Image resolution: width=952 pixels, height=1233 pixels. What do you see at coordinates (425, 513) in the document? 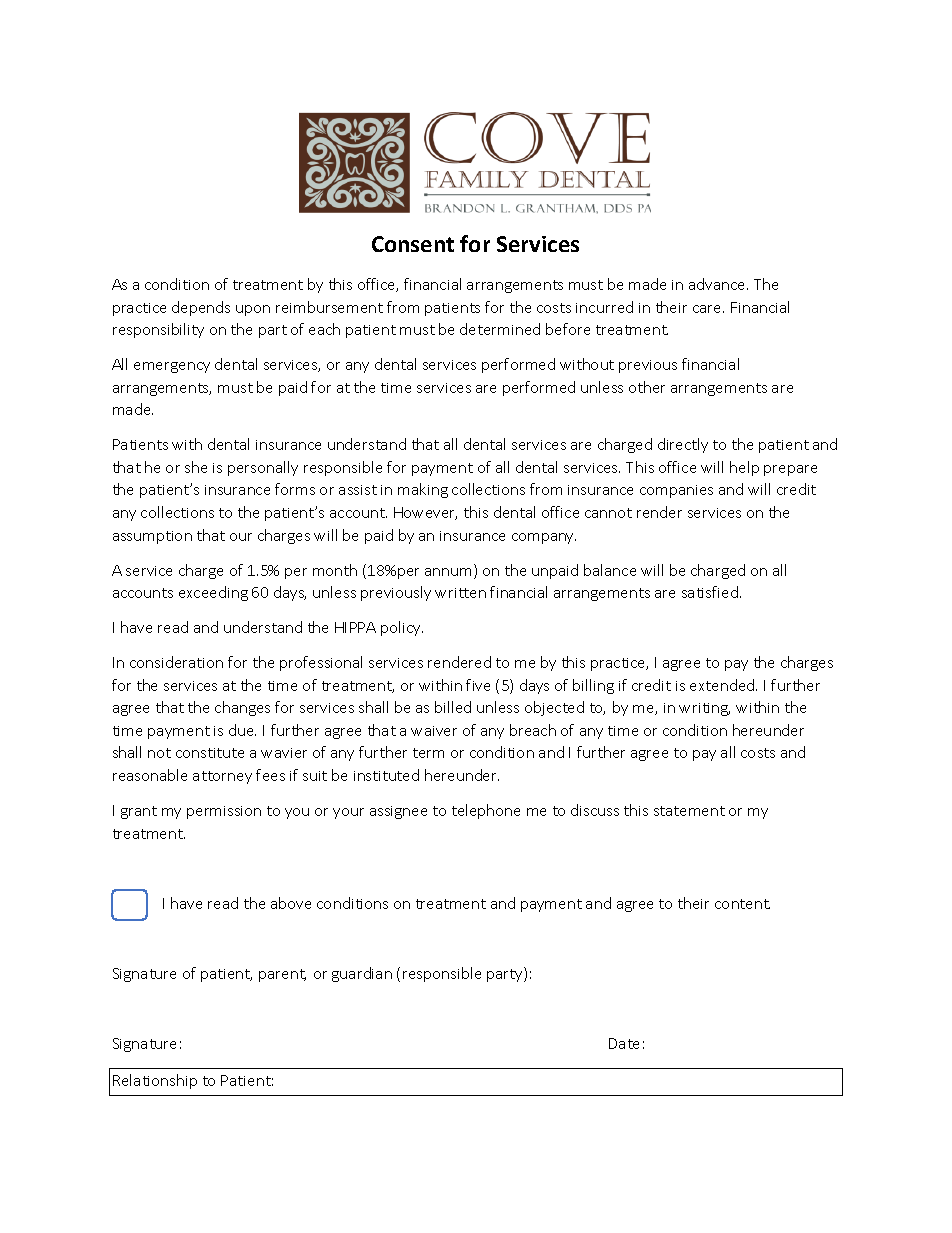
I see `However` at bounding box center [425, 513].
